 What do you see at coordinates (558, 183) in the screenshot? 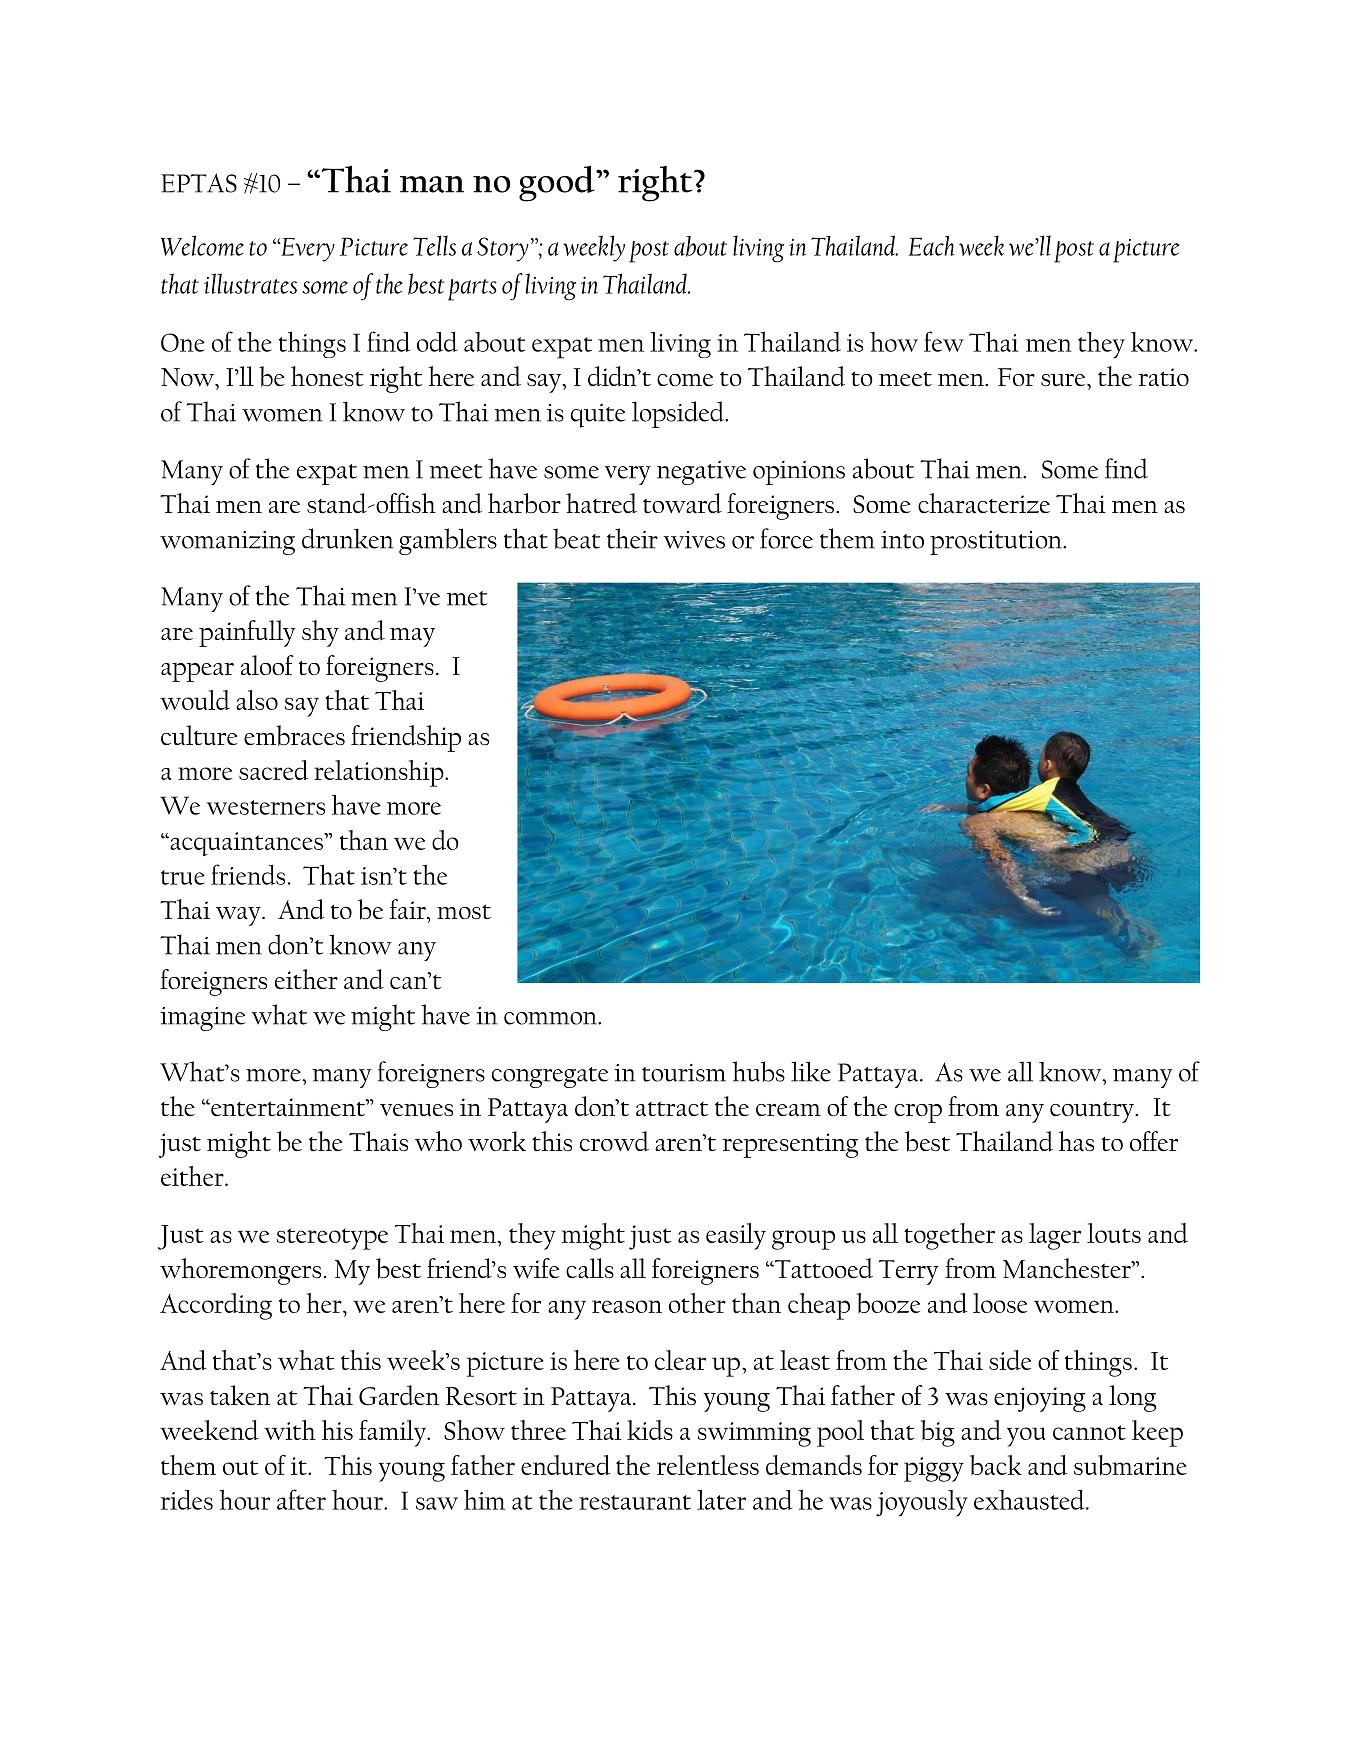
I see `good` at bounding box center [558, 183].
